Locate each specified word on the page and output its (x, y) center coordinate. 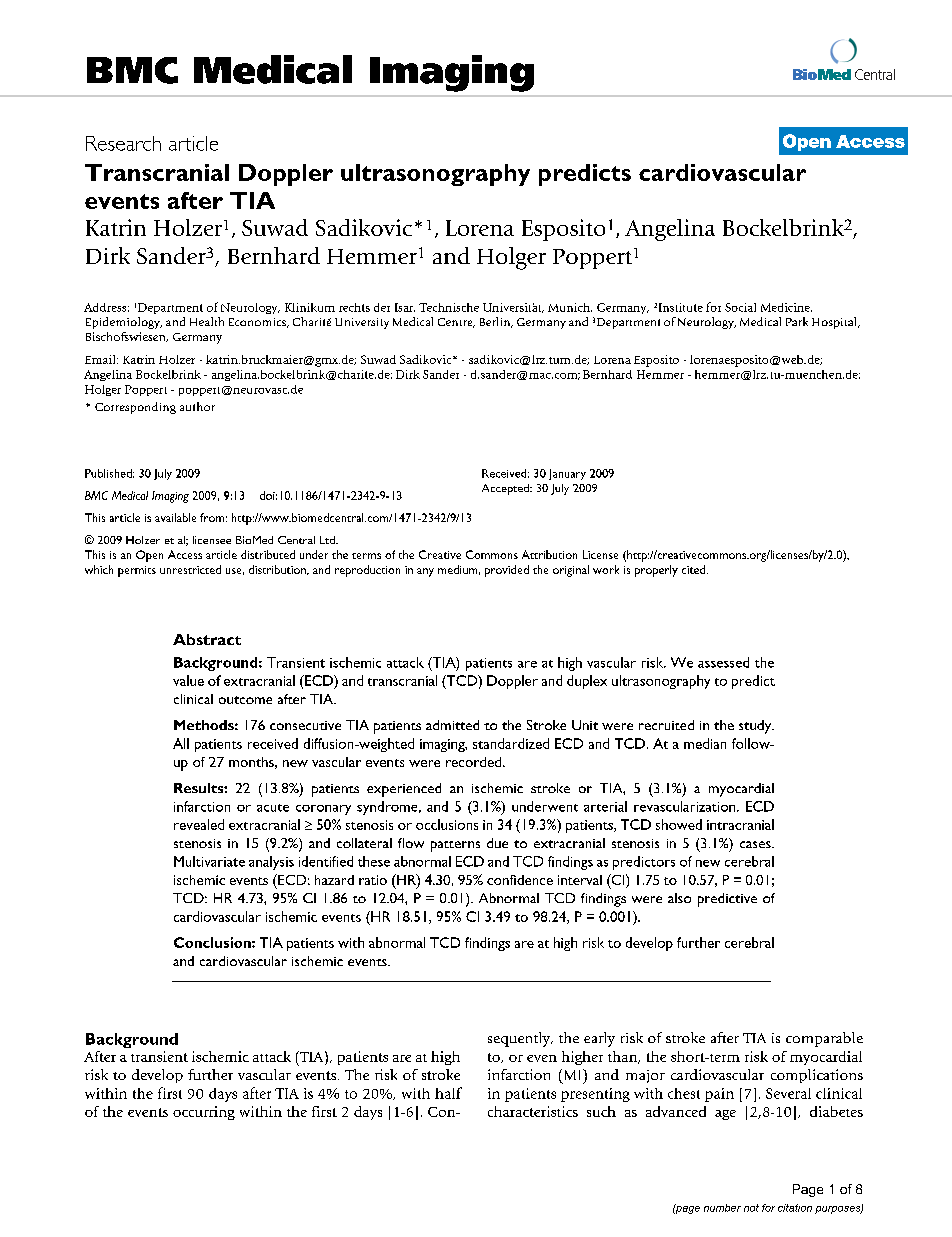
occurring (204, 1113)
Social (740, 307)
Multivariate (209, 861)
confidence (520, 880)
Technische (449, 307)
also (679, 898)
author (197, 406)
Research (123, 143)
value (188, 680)
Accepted (506, 489)
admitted (452, 725)
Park (797, 321)
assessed (723, 662)
